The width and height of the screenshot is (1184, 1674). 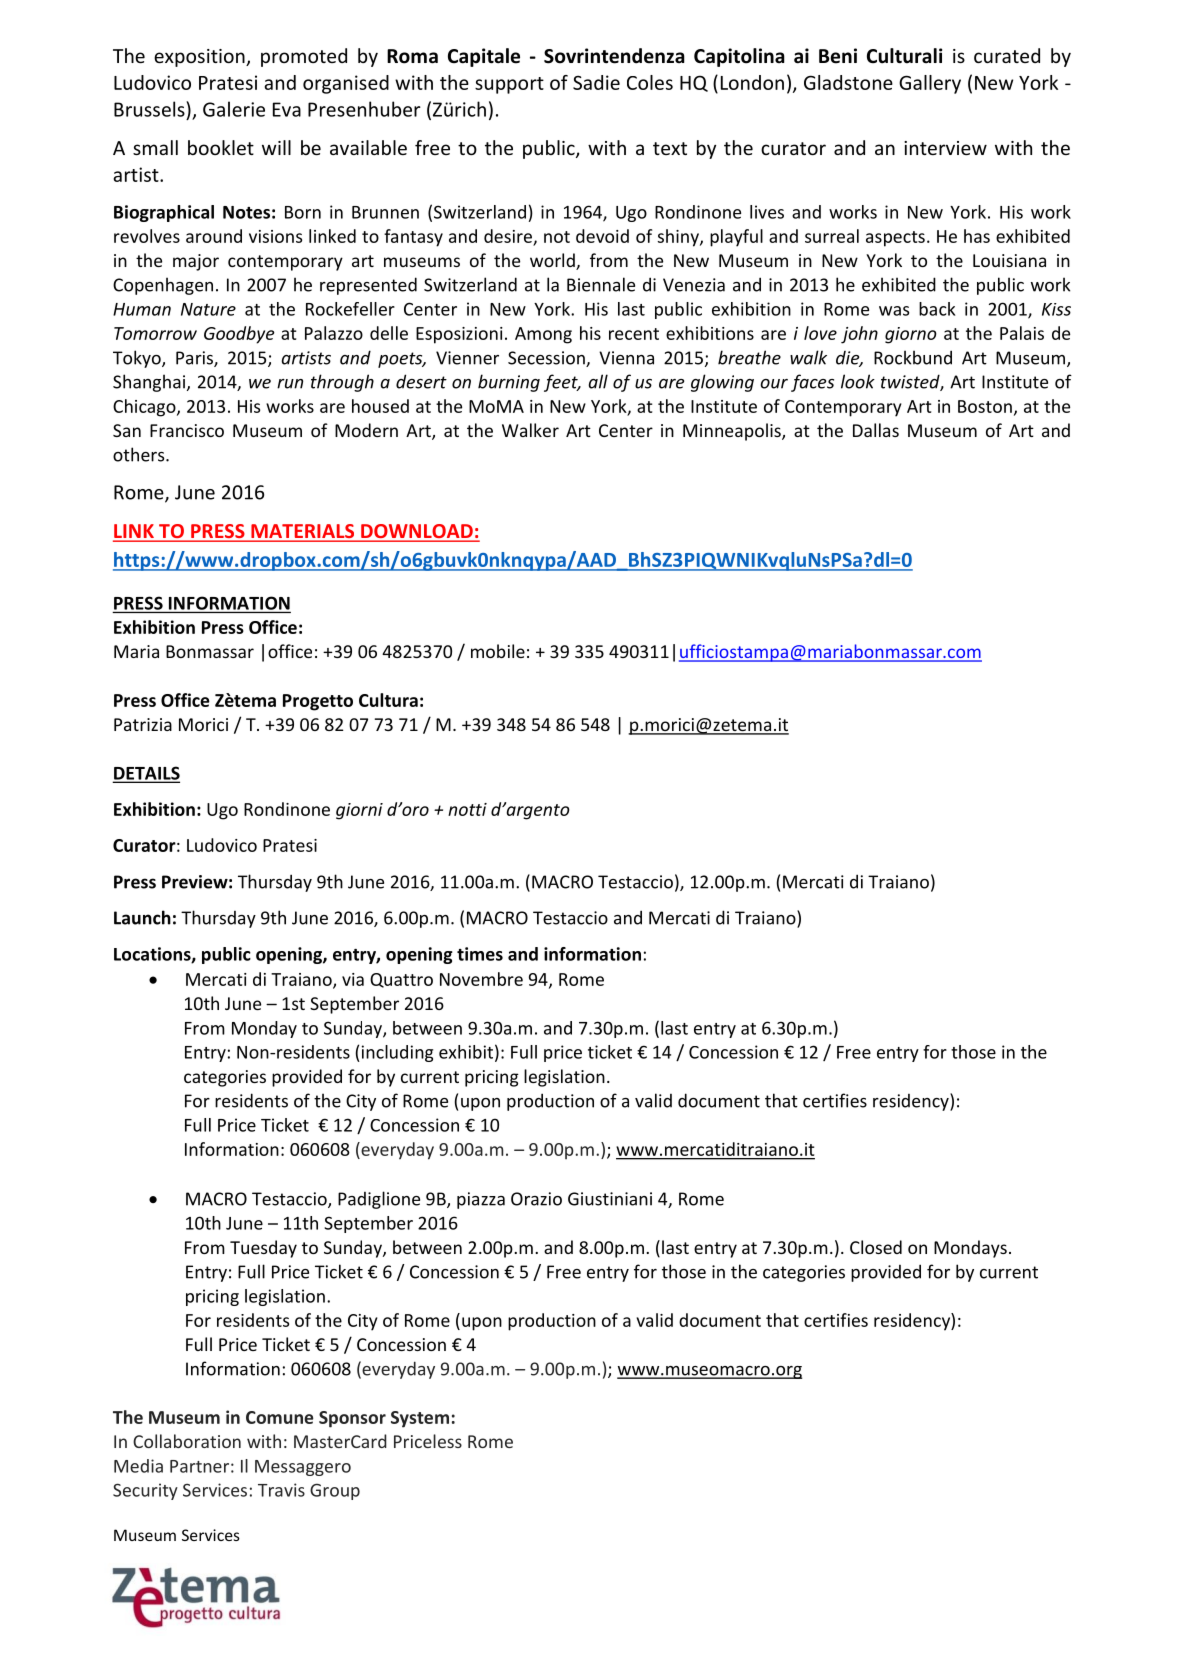 I want to click on mobile, so click(x=498, y=651).
